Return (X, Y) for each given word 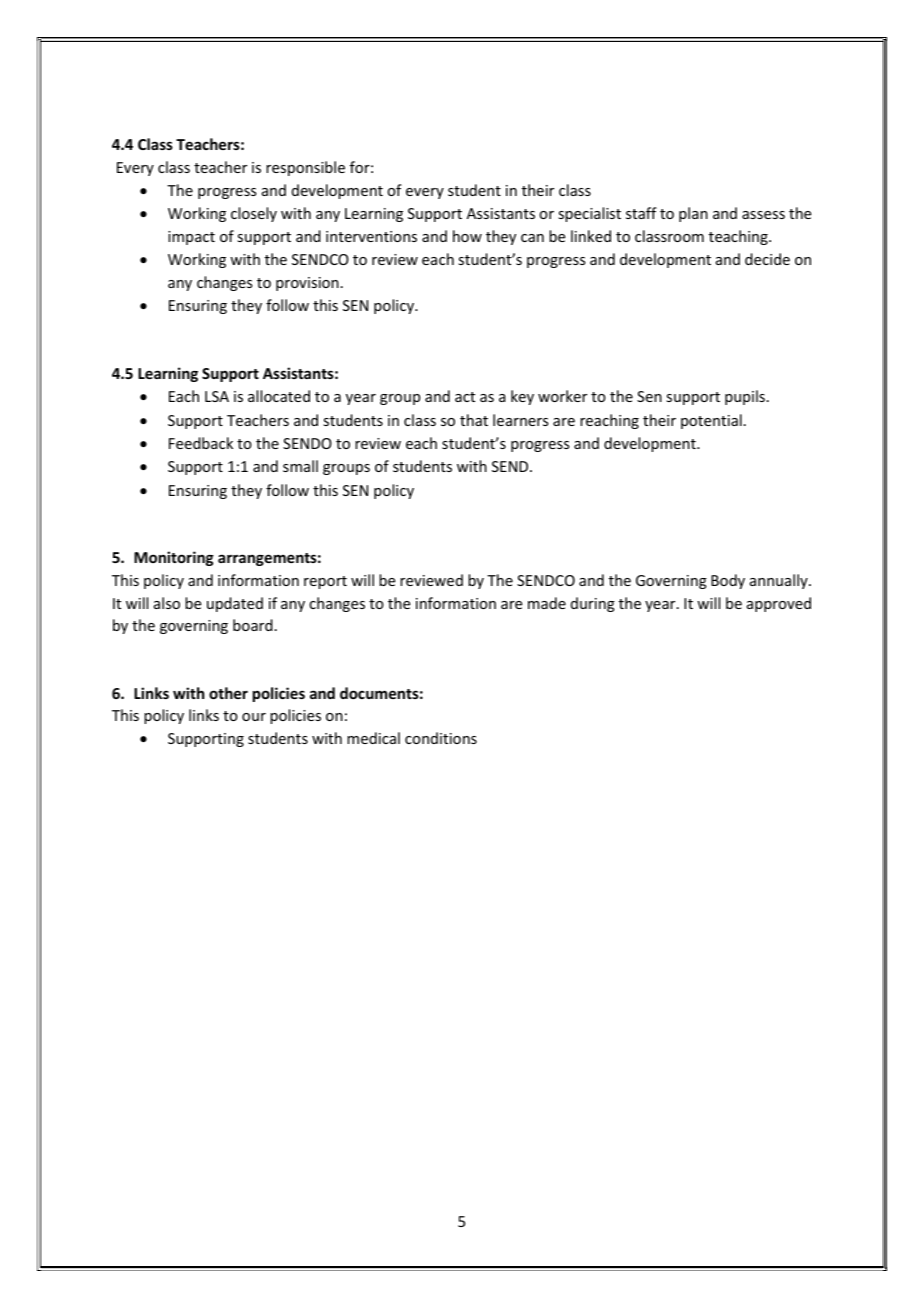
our (254, 717)
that (474, 420)
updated (235, 604)
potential (711, 421)
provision (307, 284)
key (522, 397)
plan (693, 214)
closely (254, 214)
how (467, 236)
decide (767, 259)
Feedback (201, 443)
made (547, 603)
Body (728, 581)
